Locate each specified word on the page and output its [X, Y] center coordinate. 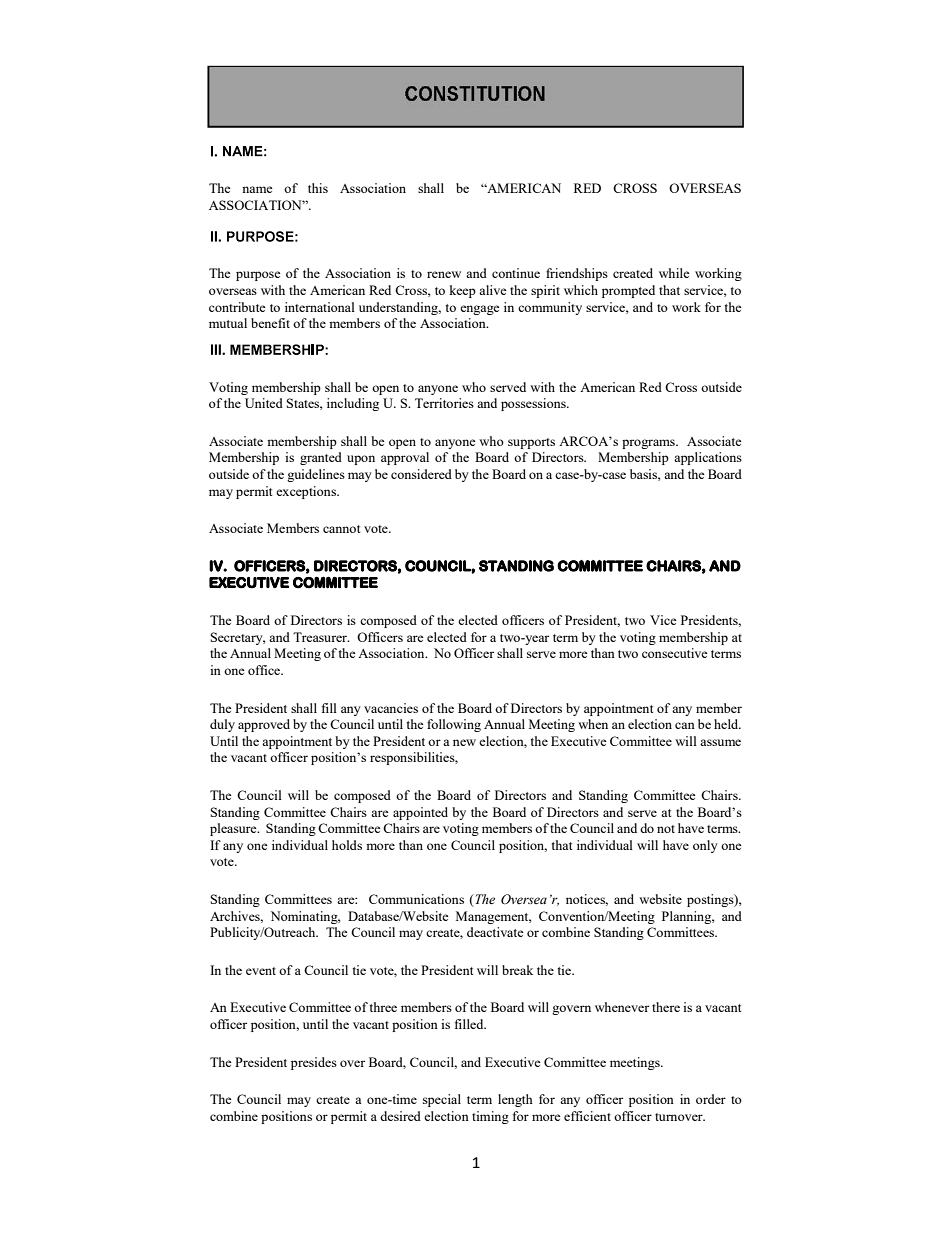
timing [490, 1117]
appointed [420, 813]
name [257, 189]
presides [314, 1063]
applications [708, 458]
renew [444, 274]
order [711, 1099]
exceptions [307, 492]
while [674, 273]
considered [421, 474]
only [705, 846]
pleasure [234, 829]
